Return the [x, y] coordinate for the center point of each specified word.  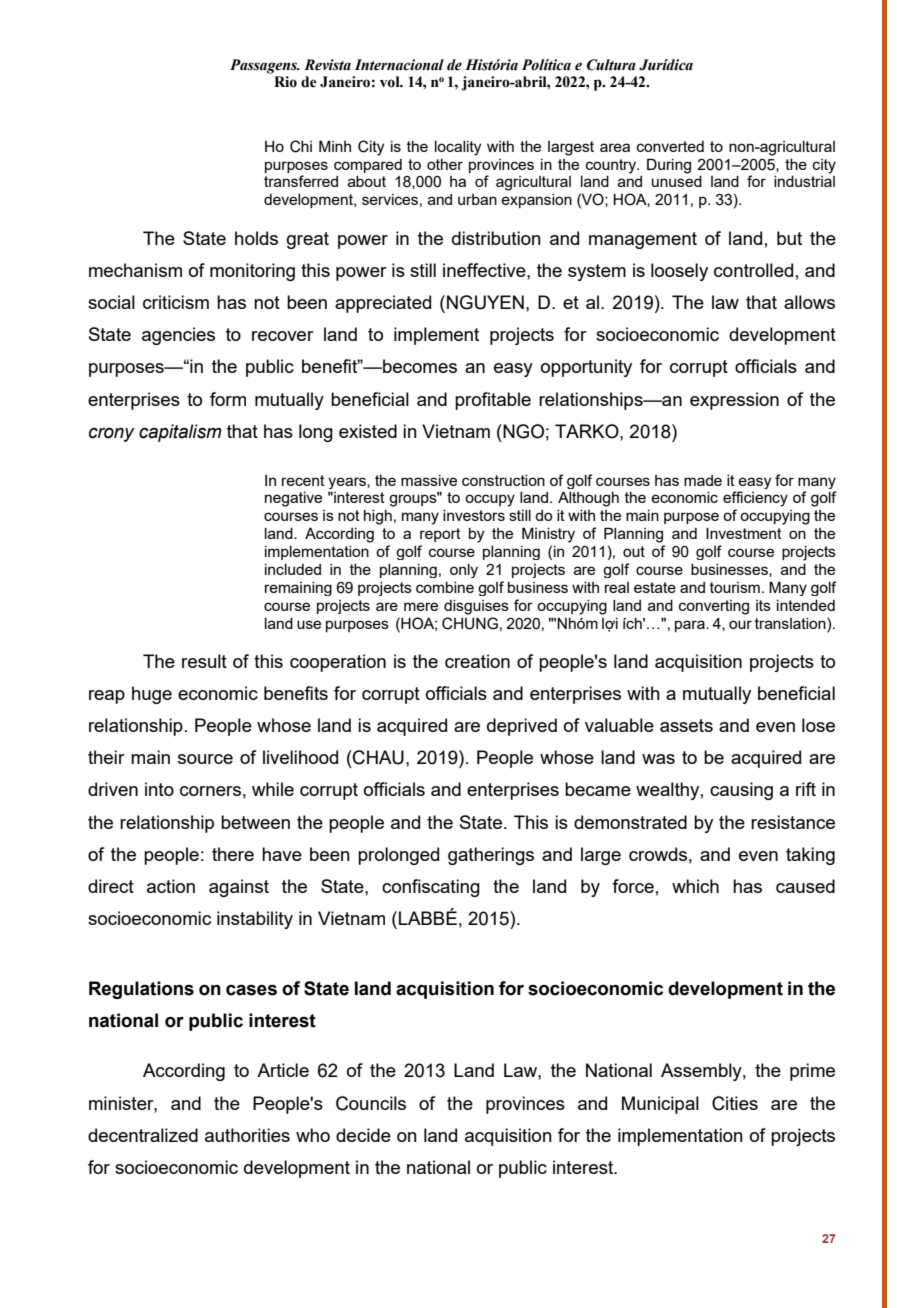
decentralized [143, 1135]
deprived [522, 727]
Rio [285, 82]
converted [670, 146]
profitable [493, 401]
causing [741, 791]
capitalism [180, 433]
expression [734, 401]
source [205, 759]
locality [458, 148]
